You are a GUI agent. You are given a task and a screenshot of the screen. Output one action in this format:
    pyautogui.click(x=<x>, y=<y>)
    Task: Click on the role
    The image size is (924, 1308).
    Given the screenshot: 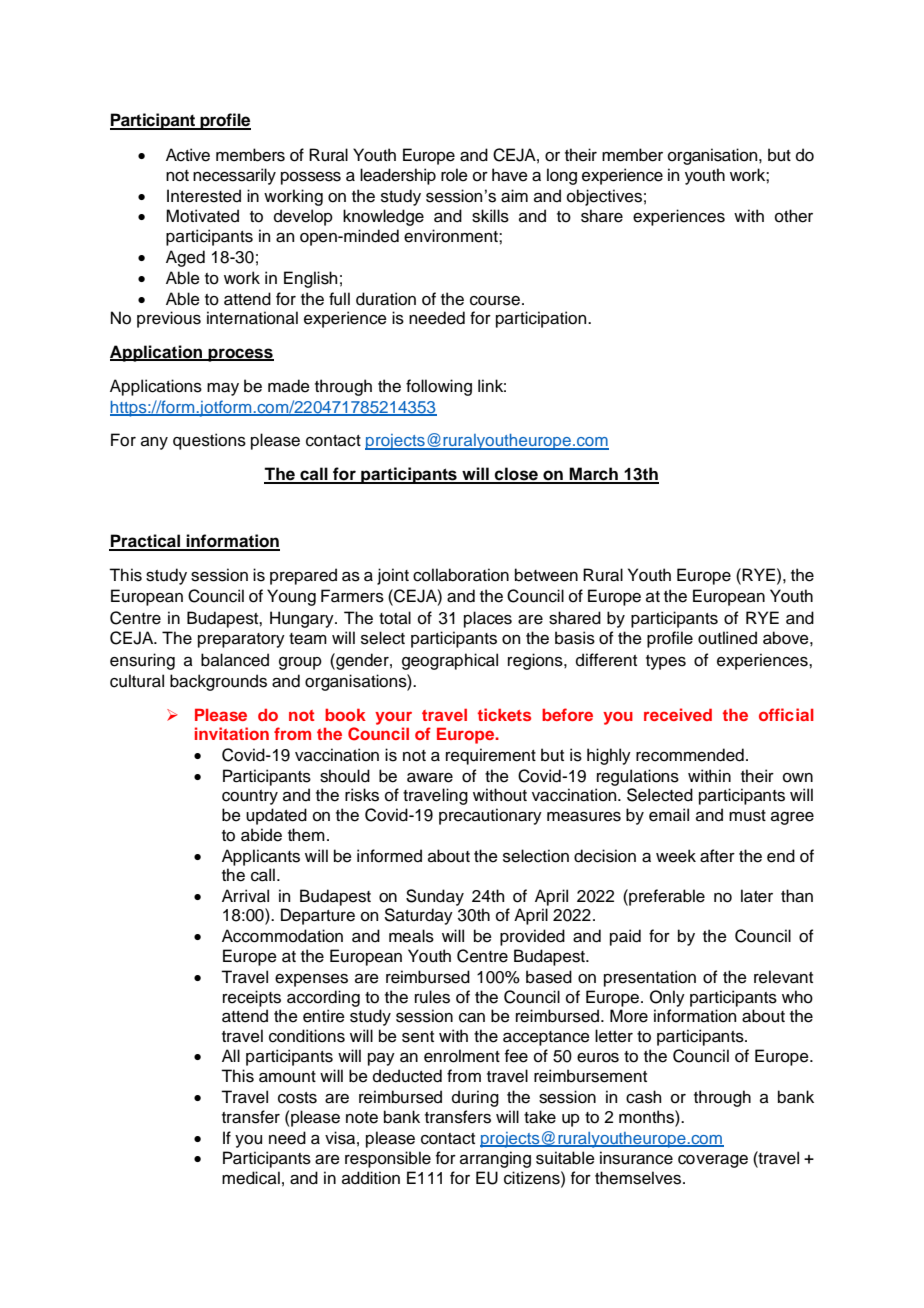 What is the action you would take?
    pyautogui.click(x=454, y=175)
